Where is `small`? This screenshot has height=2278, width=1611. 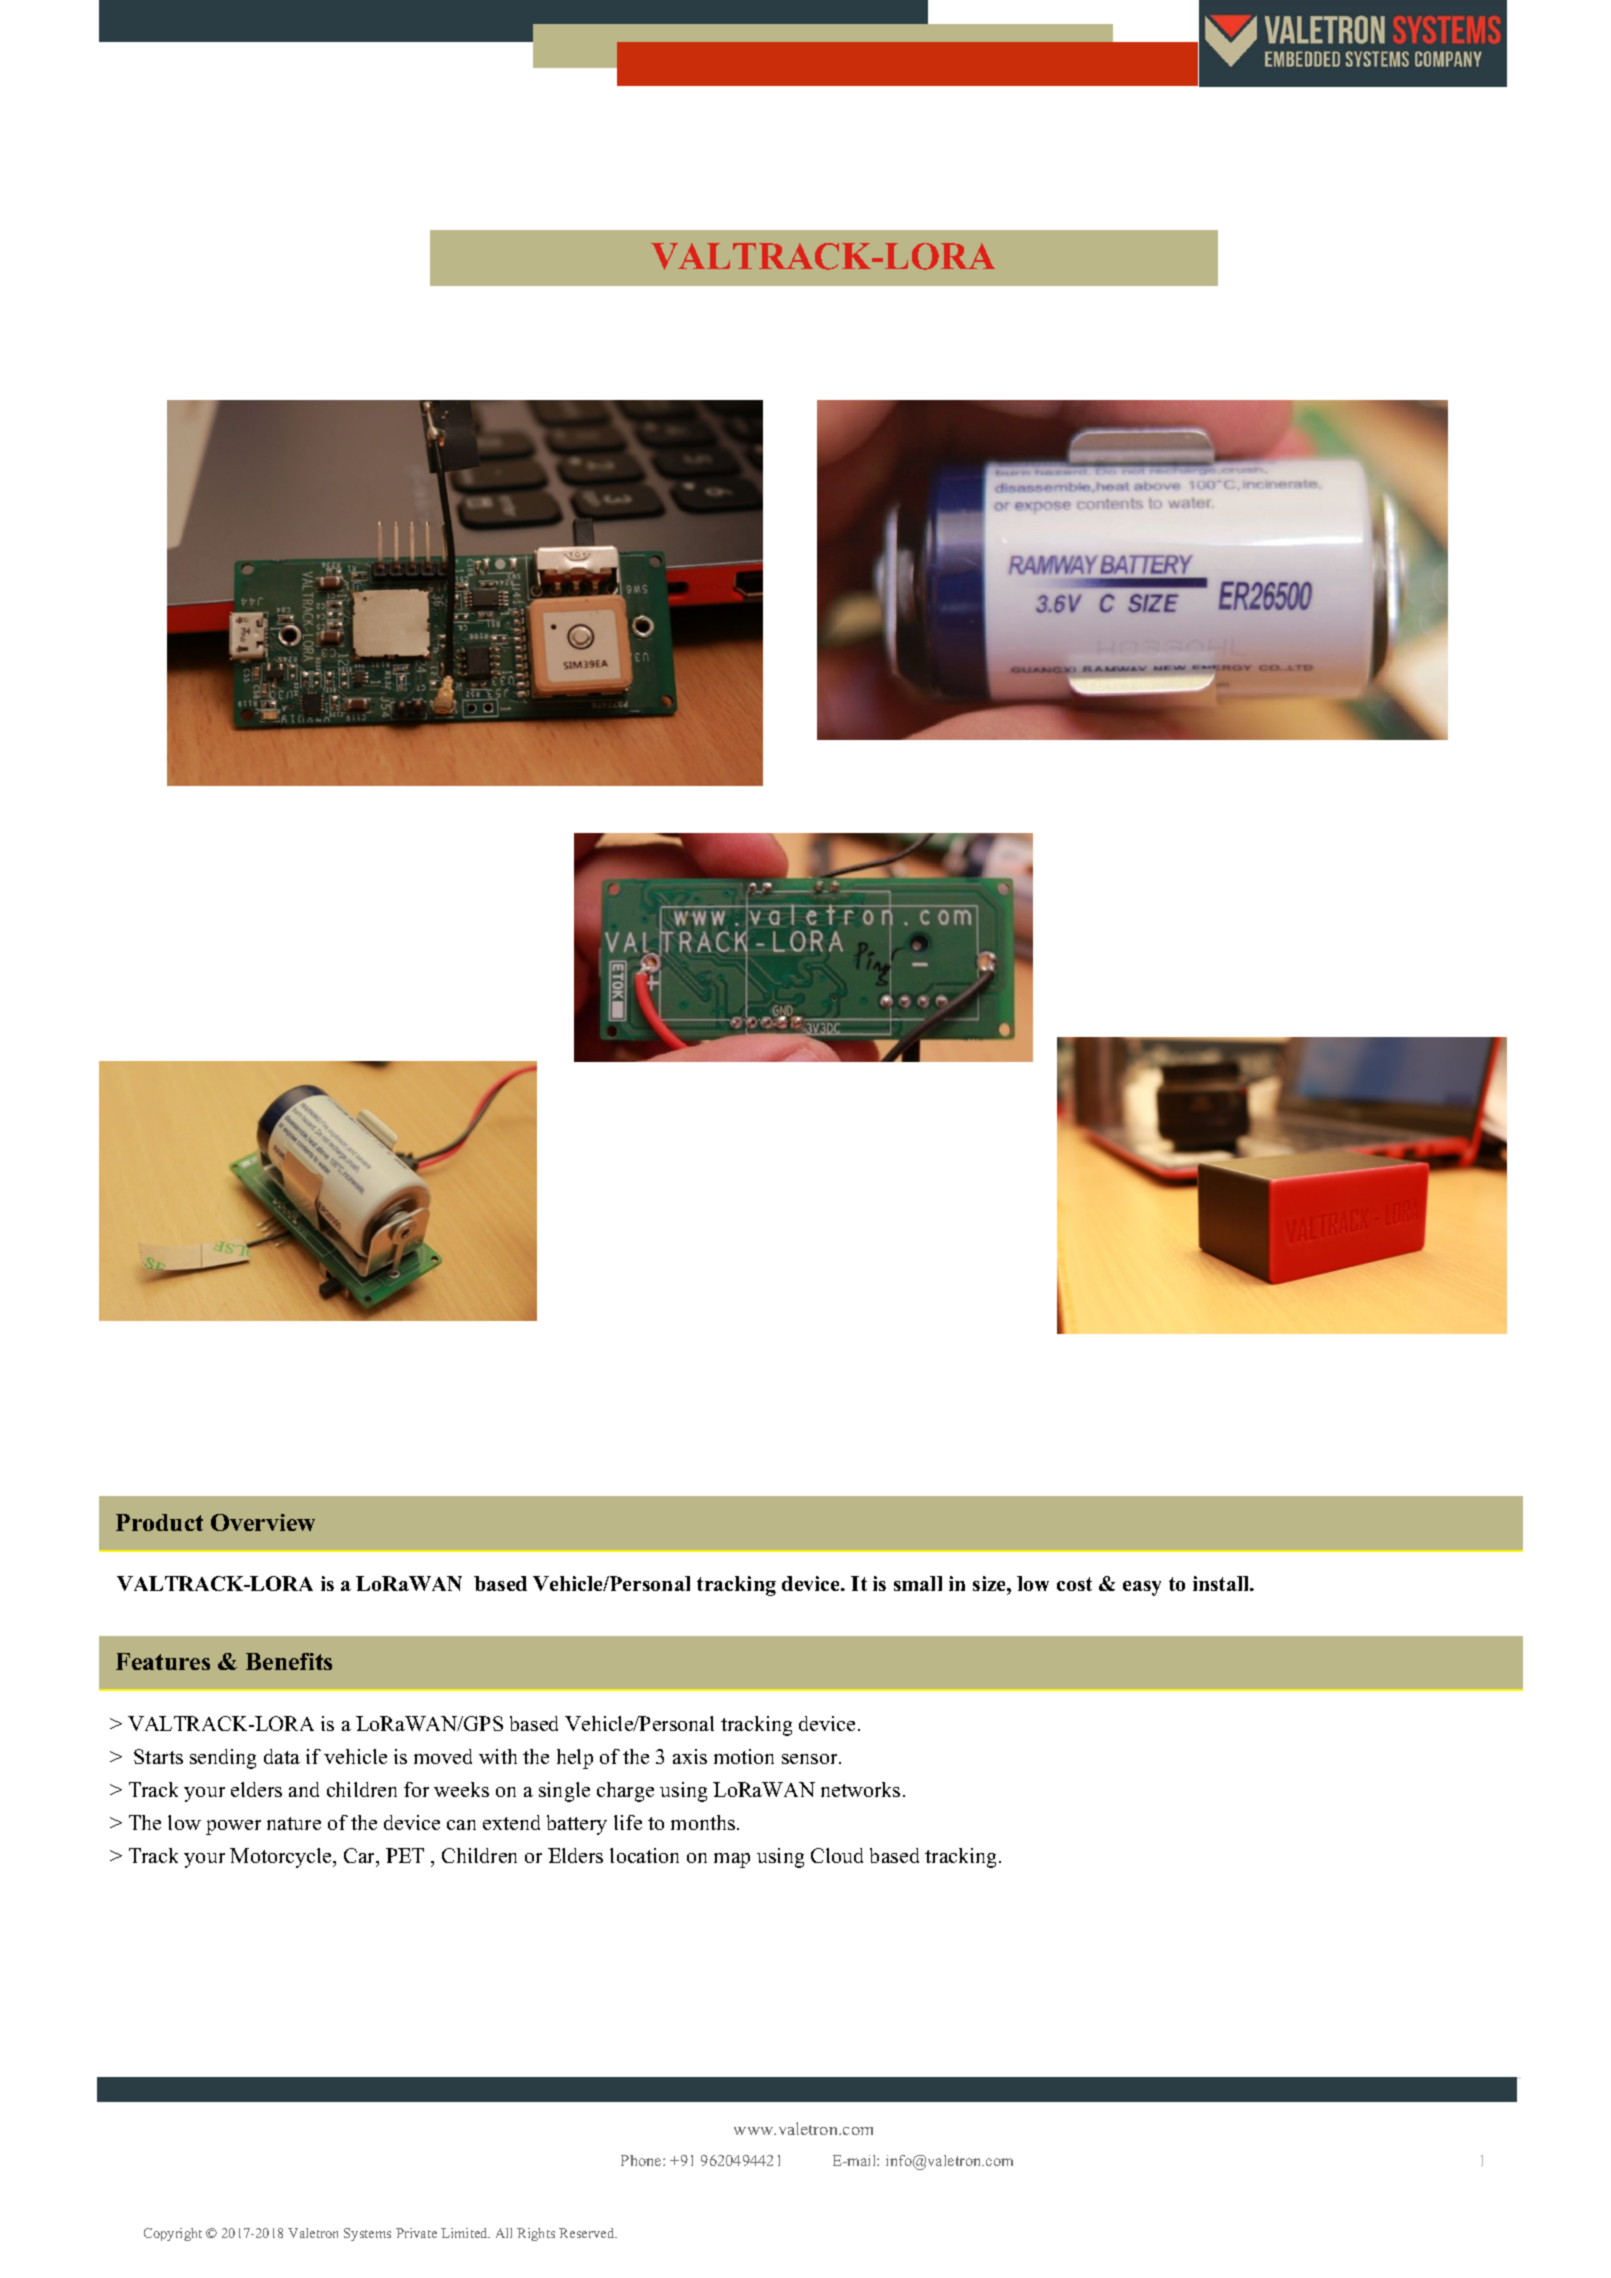
small is located at coordinates (918, 1583).
